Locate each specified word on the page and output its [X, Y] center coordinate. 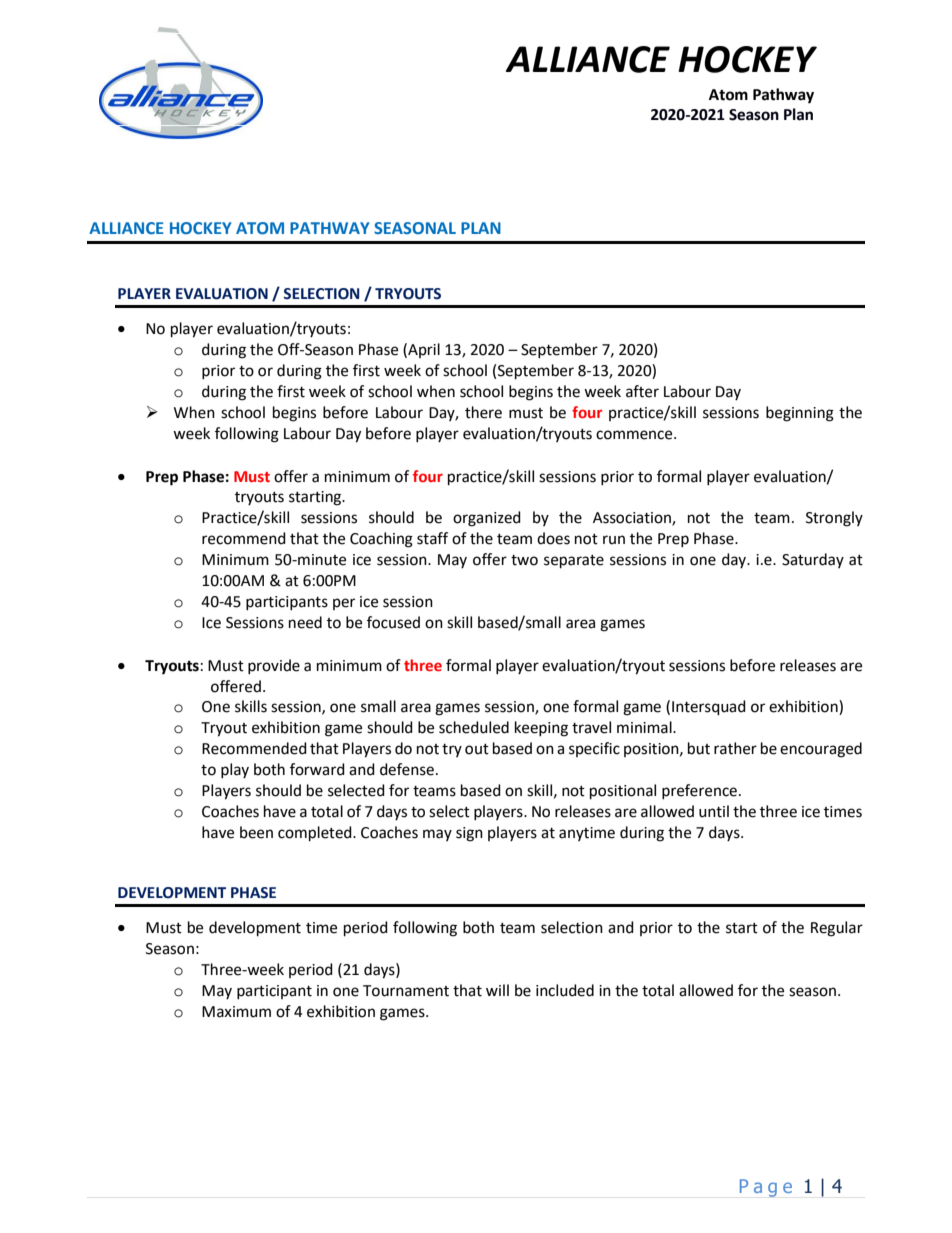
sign [469, 834]
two [524, 560]
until [714, 811]
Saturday [813, 560]
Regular [837, 929]
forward [317, 769]
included [565, 990]
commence [635, 435]
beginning [800, 414]
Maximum [236, 1012]
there [483, 412]
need [305, 622]
